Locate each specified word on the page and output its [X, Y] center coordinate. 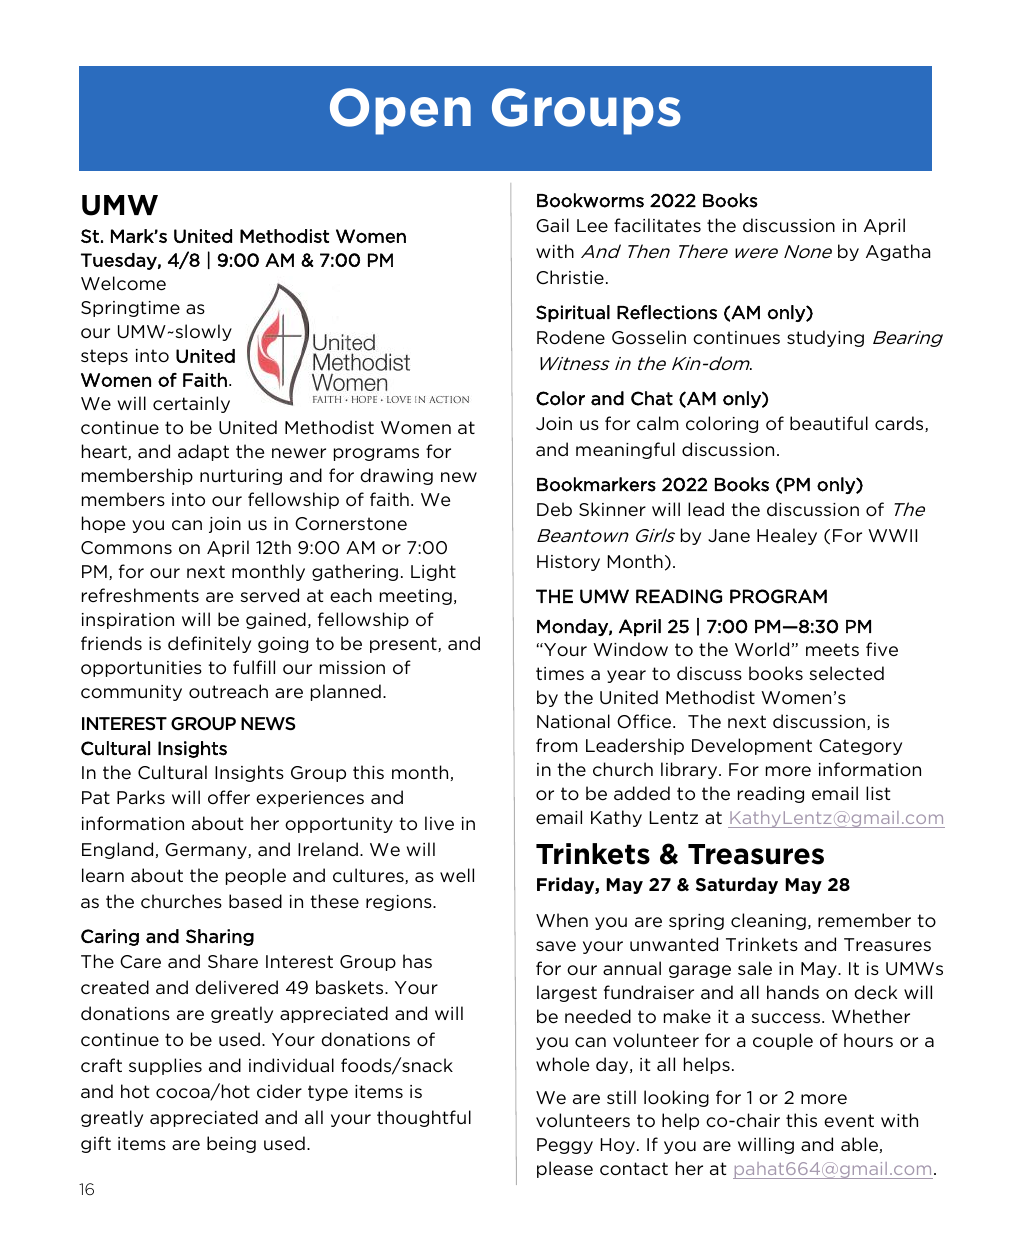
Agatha [898, 252]
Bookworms [590, 200]
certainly [191, 404]
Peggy [565, 1146]
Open [400, 111]
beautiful [829, 423]
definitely [209, 644]
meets [832, 650]
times [560, 674]
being [231, 1144]
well [457, 875]
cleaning [768, 921]
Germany [207, 851]
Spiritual [573, 313]
